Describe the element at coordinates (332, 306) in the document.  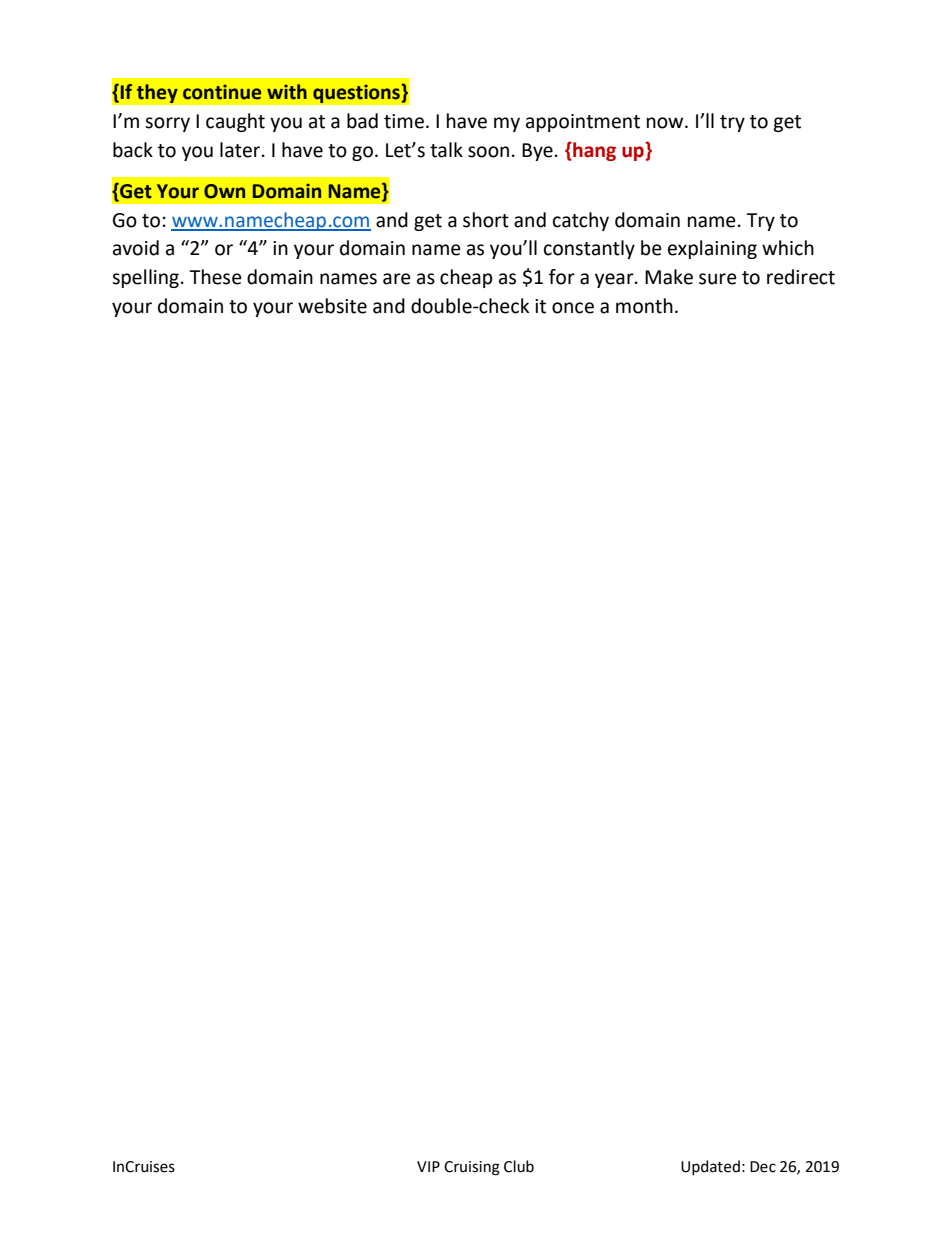
I see `website` at that location.
